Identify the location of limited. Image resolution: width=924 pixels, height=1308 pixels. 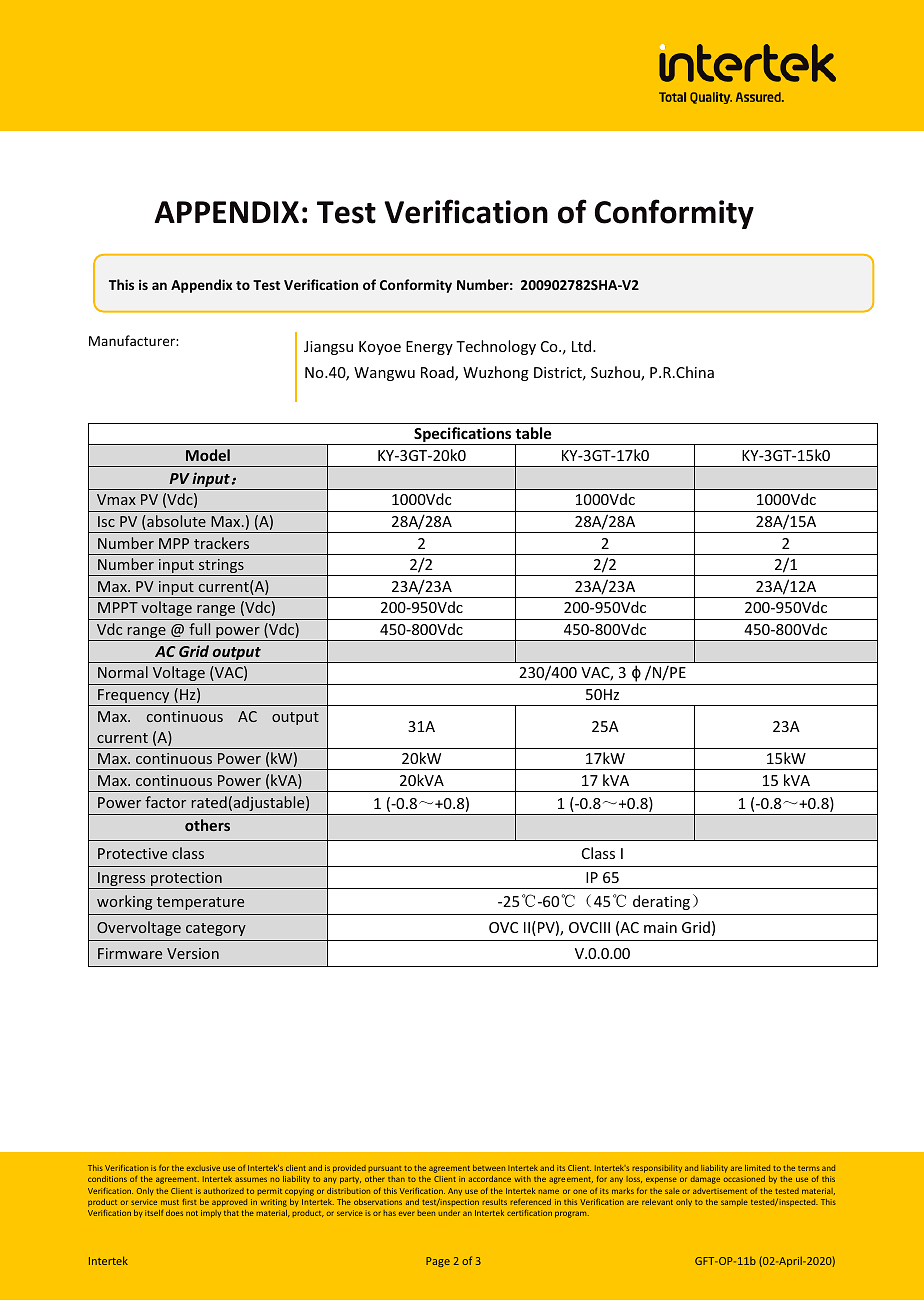
(757, 1168).
